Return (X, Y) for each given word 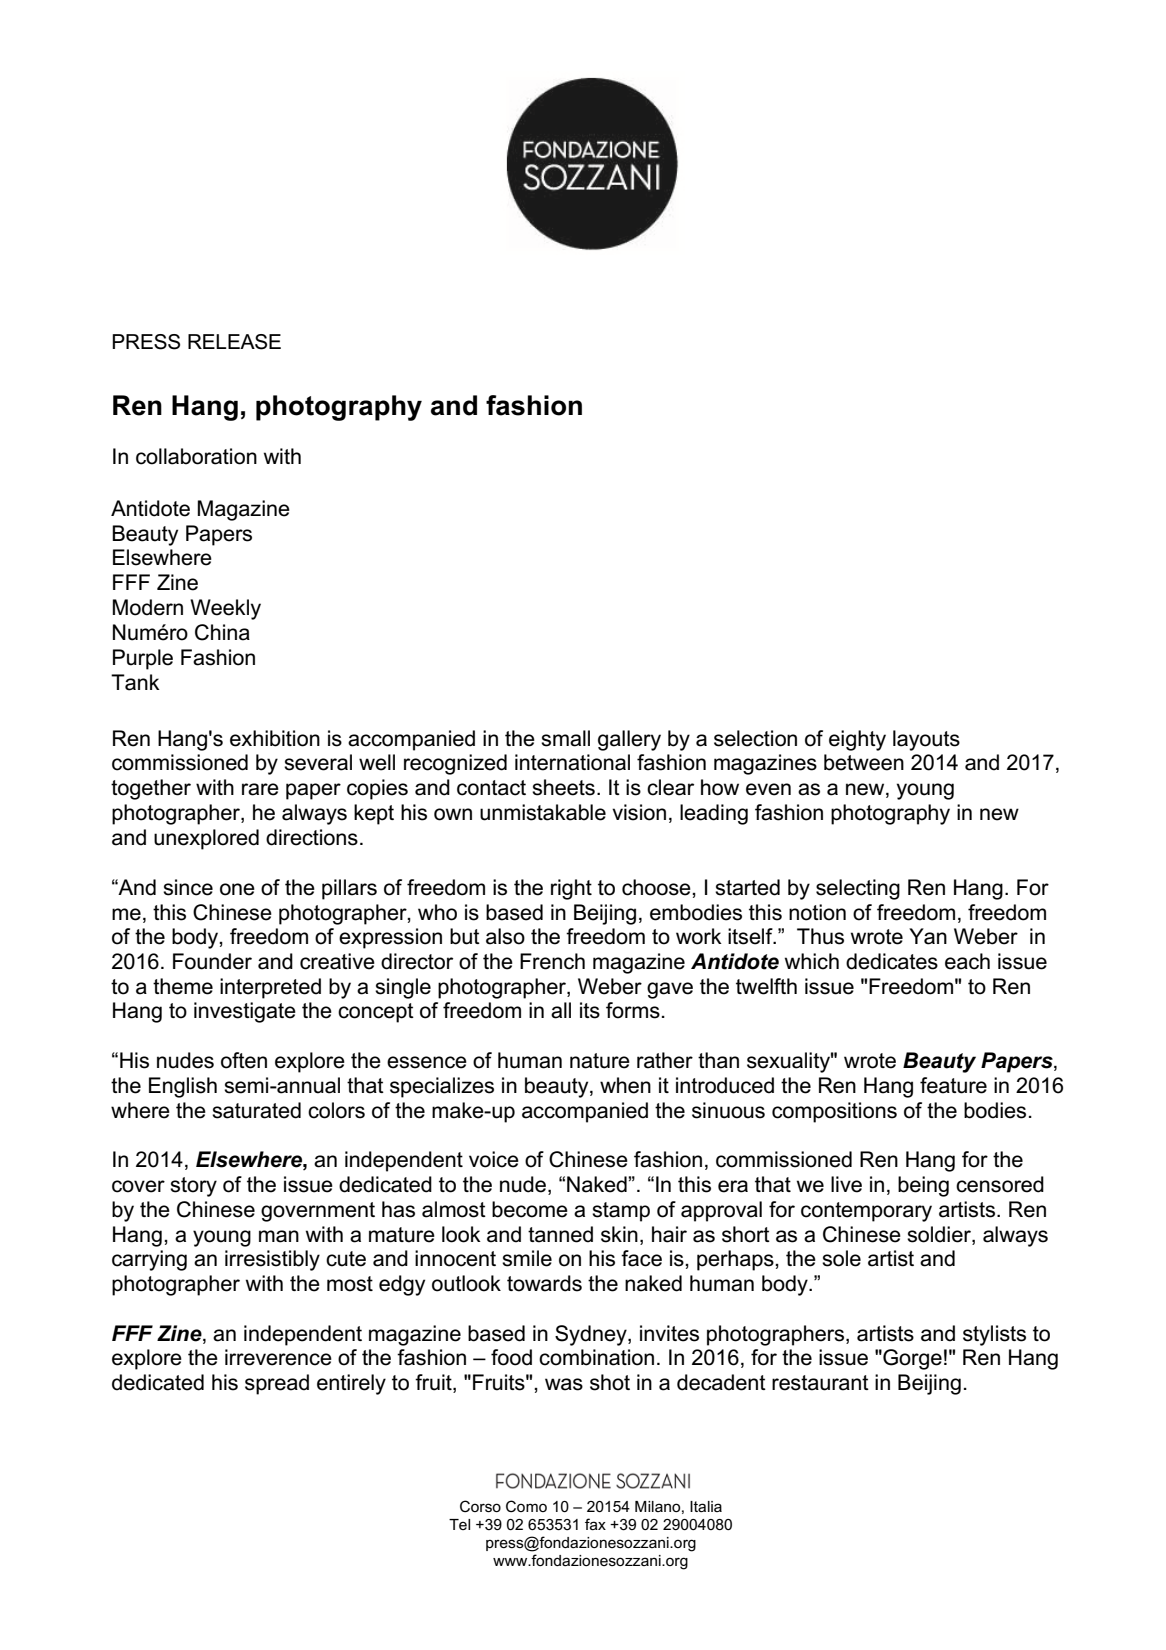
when (625, 1085)
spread (277, 1384)
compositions (834, 1112)
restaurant (820, 1383)
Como (526, 1506)
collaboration (196, 456)
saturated (256, 1110)
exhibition (275, 738)
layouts (926, 740)
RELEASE (234, 342)
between (864, 762)
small (565, 738)
